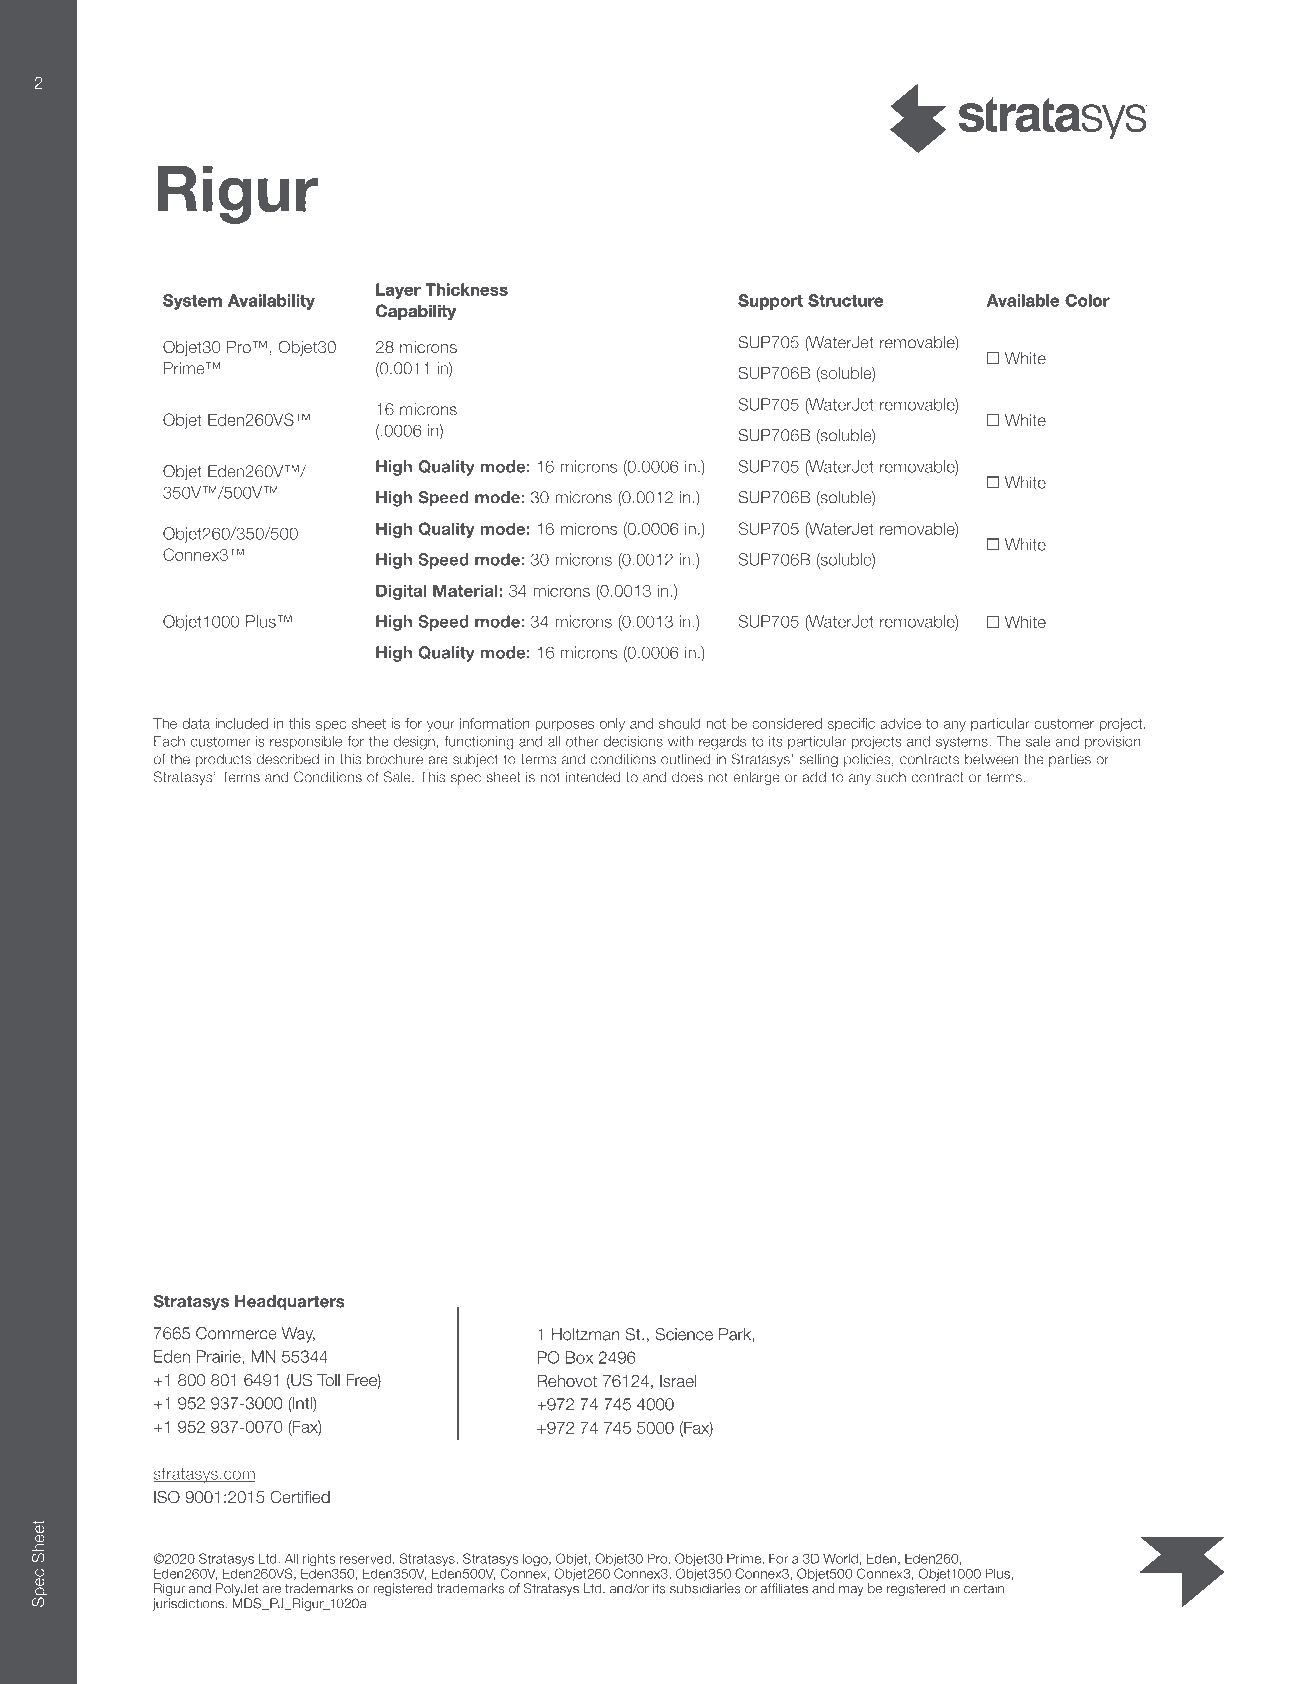 The width and height of the screenshot is (1301, 1684). I want to click on Available, so click(1023, 300).
